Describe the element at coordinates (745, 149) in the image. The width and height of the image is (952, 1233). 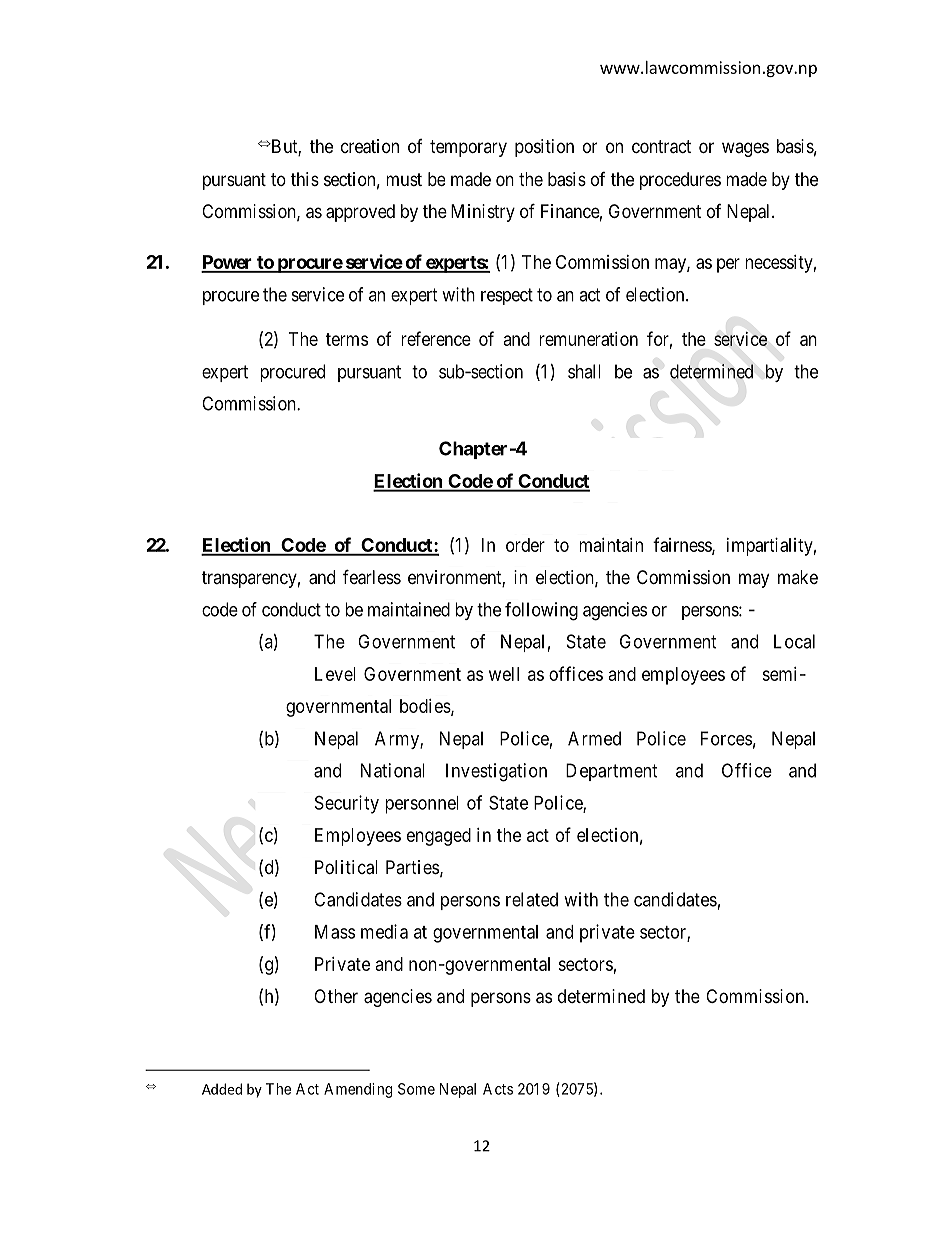
I see `wages` at that location.
